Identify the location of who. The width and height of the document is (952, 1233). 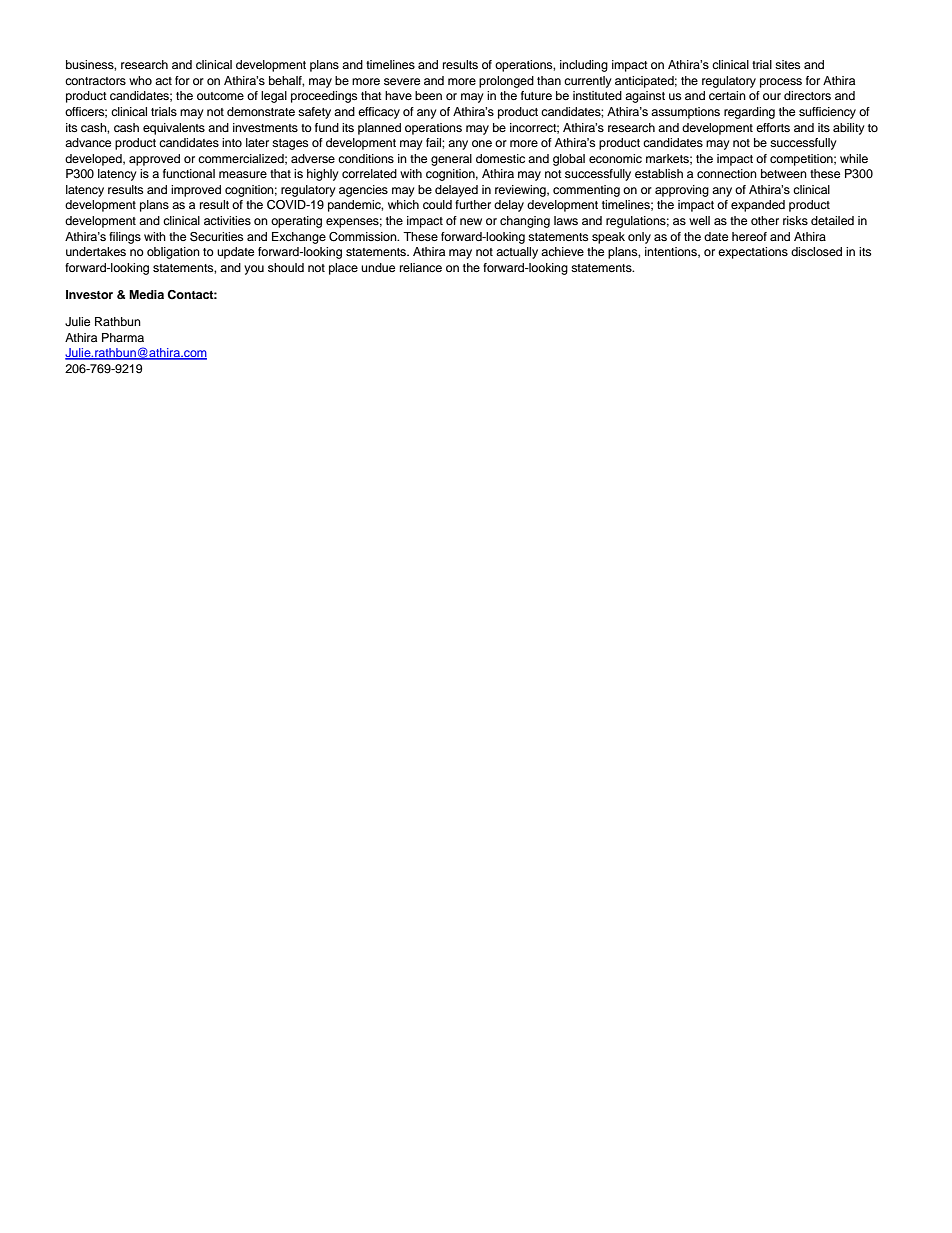
(140, 80).
